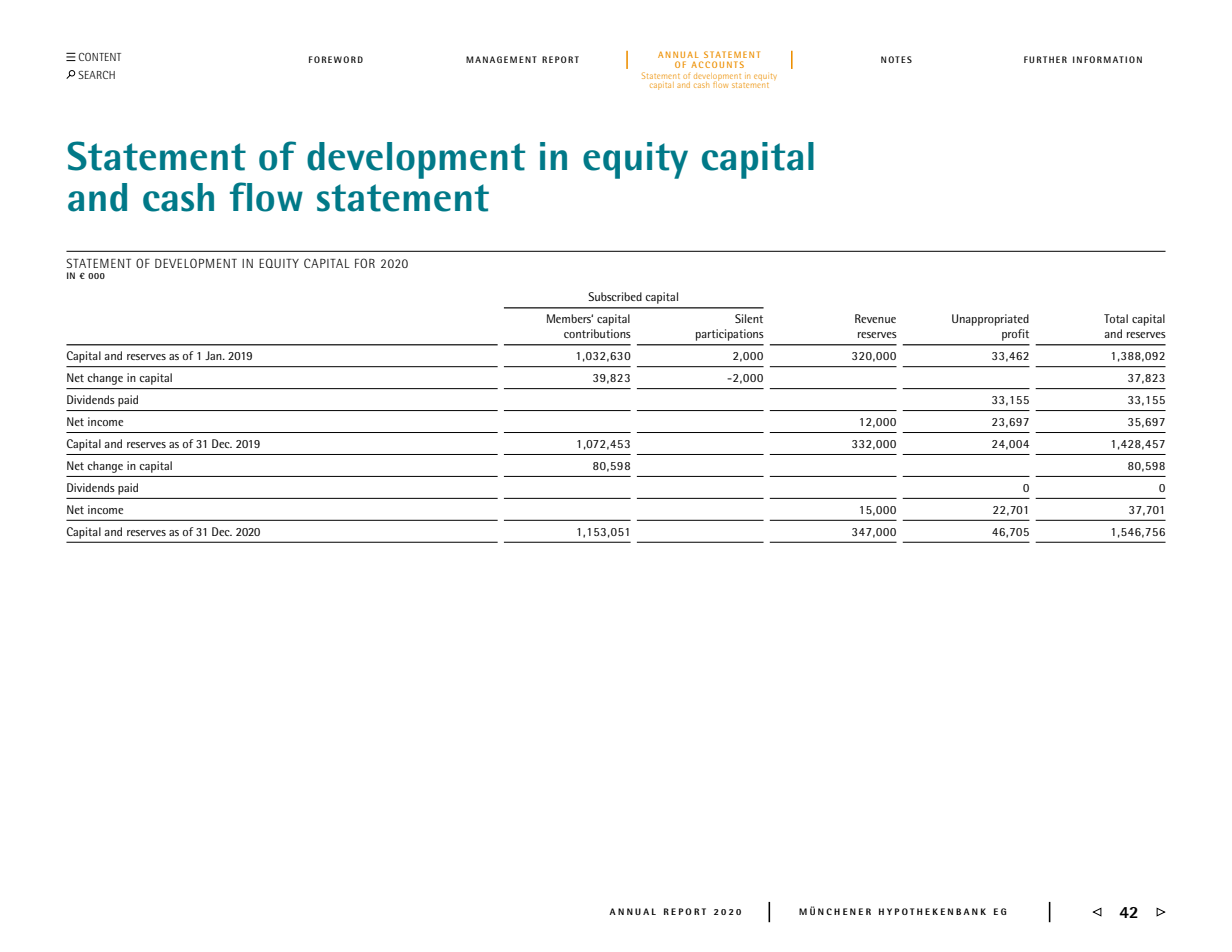 This document has height=952, width=1232. I want to click on FURTHER, so click(1045, 59).
